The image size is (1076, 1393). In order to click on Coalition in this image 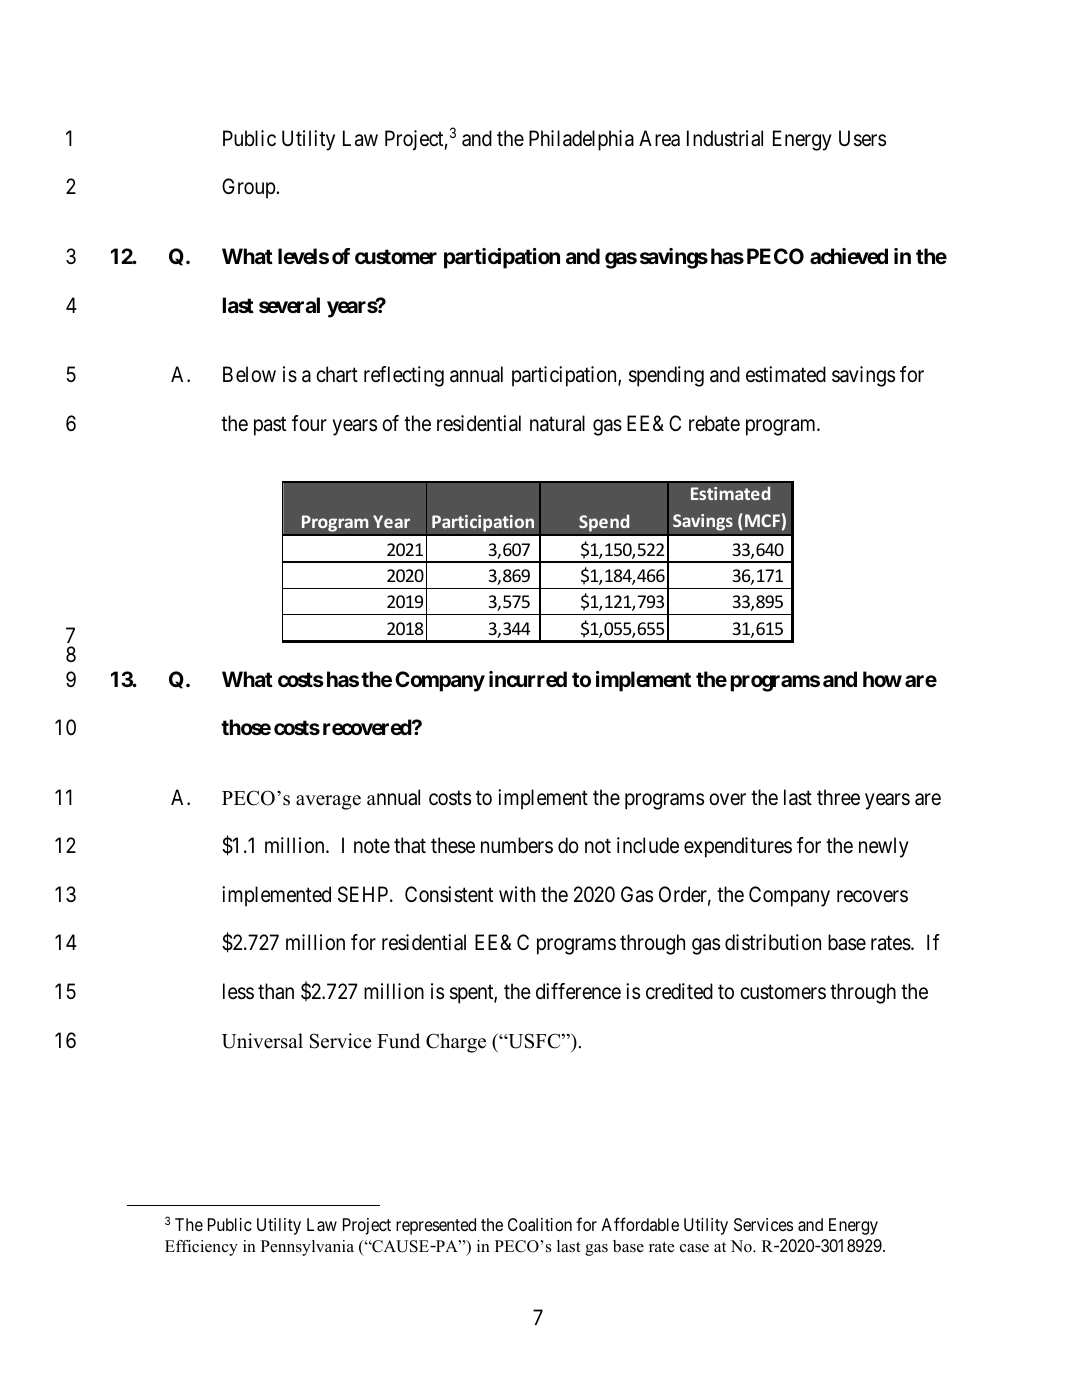, I will do `click(540, 1224)`.
